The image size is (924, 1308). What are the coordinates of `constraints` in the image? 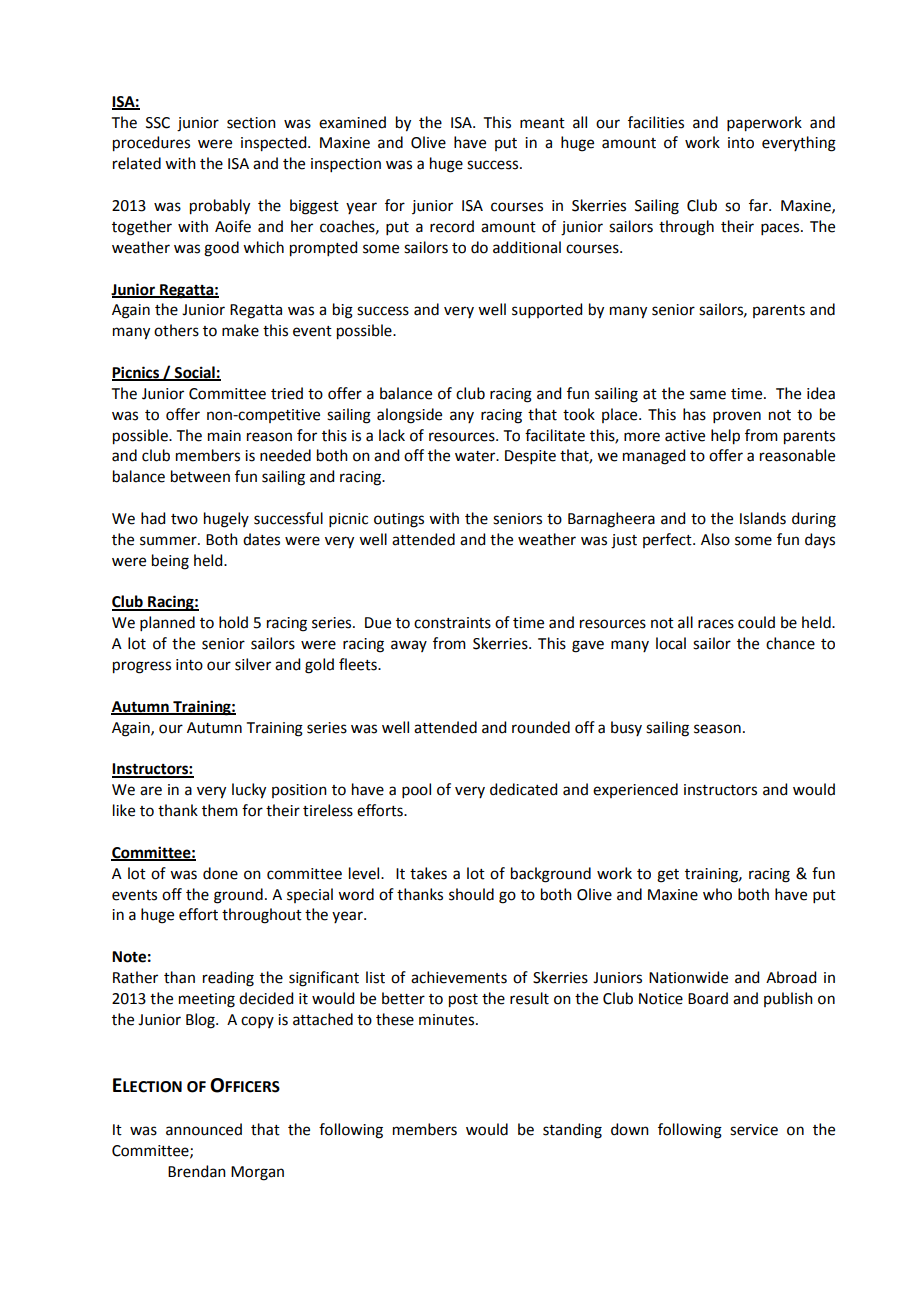 It's located at (452, 623).
